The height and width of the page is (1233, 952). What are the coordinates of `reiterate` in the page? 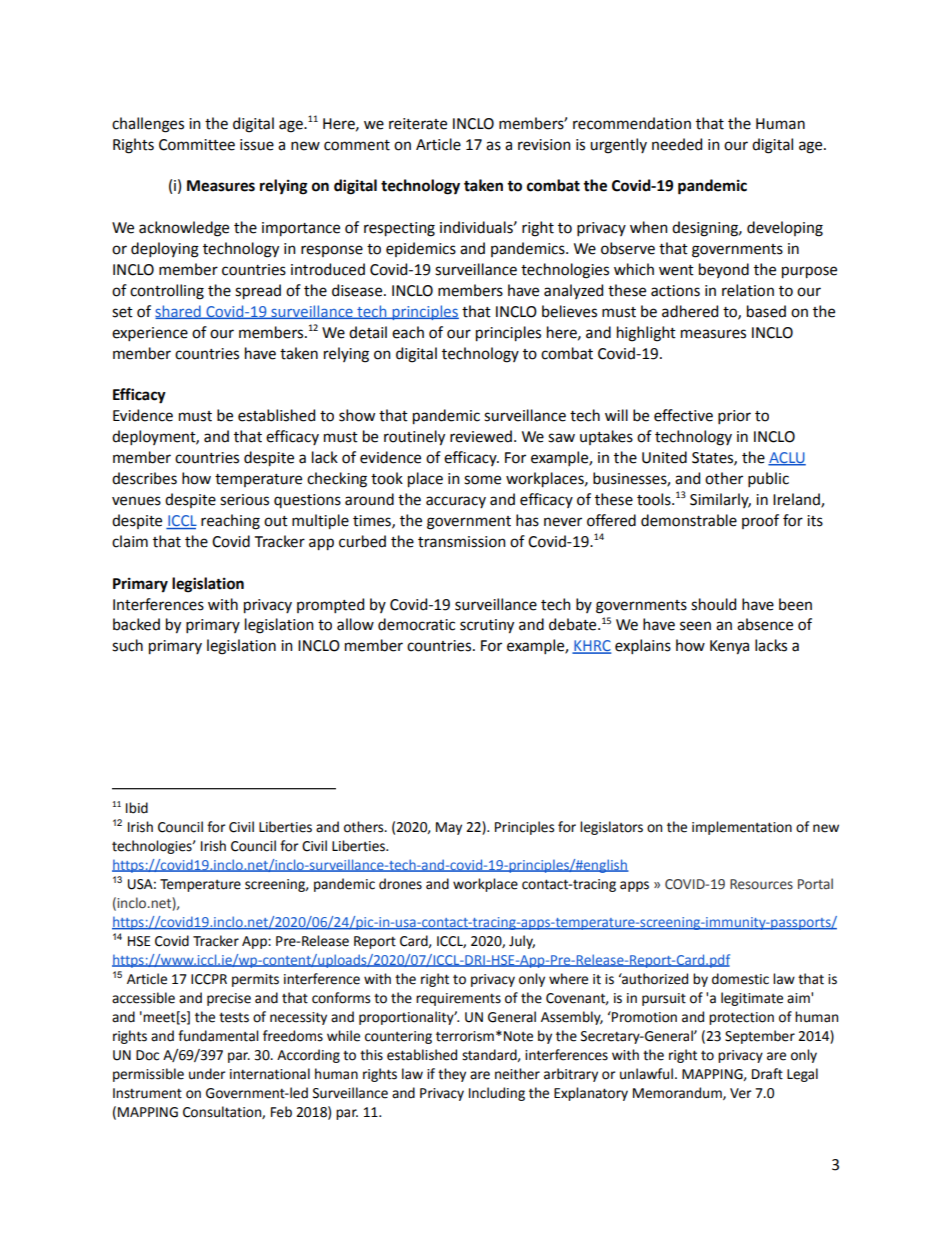 It's located at (418, 124).
